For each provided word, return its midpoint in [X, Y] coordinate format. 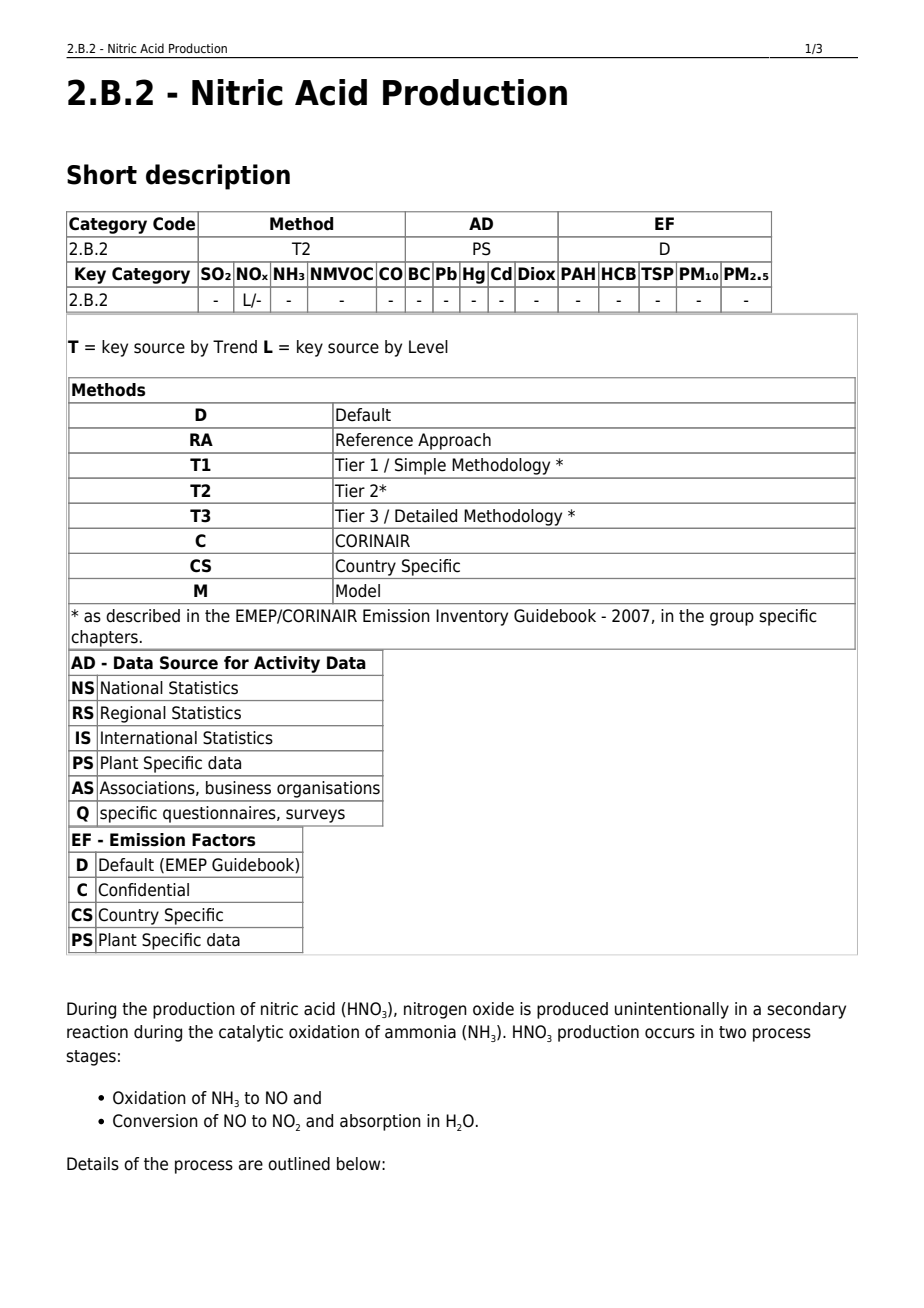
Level [428, 347]
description [218, 177]
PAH [578, 273]
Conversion [155, 1121]
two [732, 1032]
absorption [380, 1122]
